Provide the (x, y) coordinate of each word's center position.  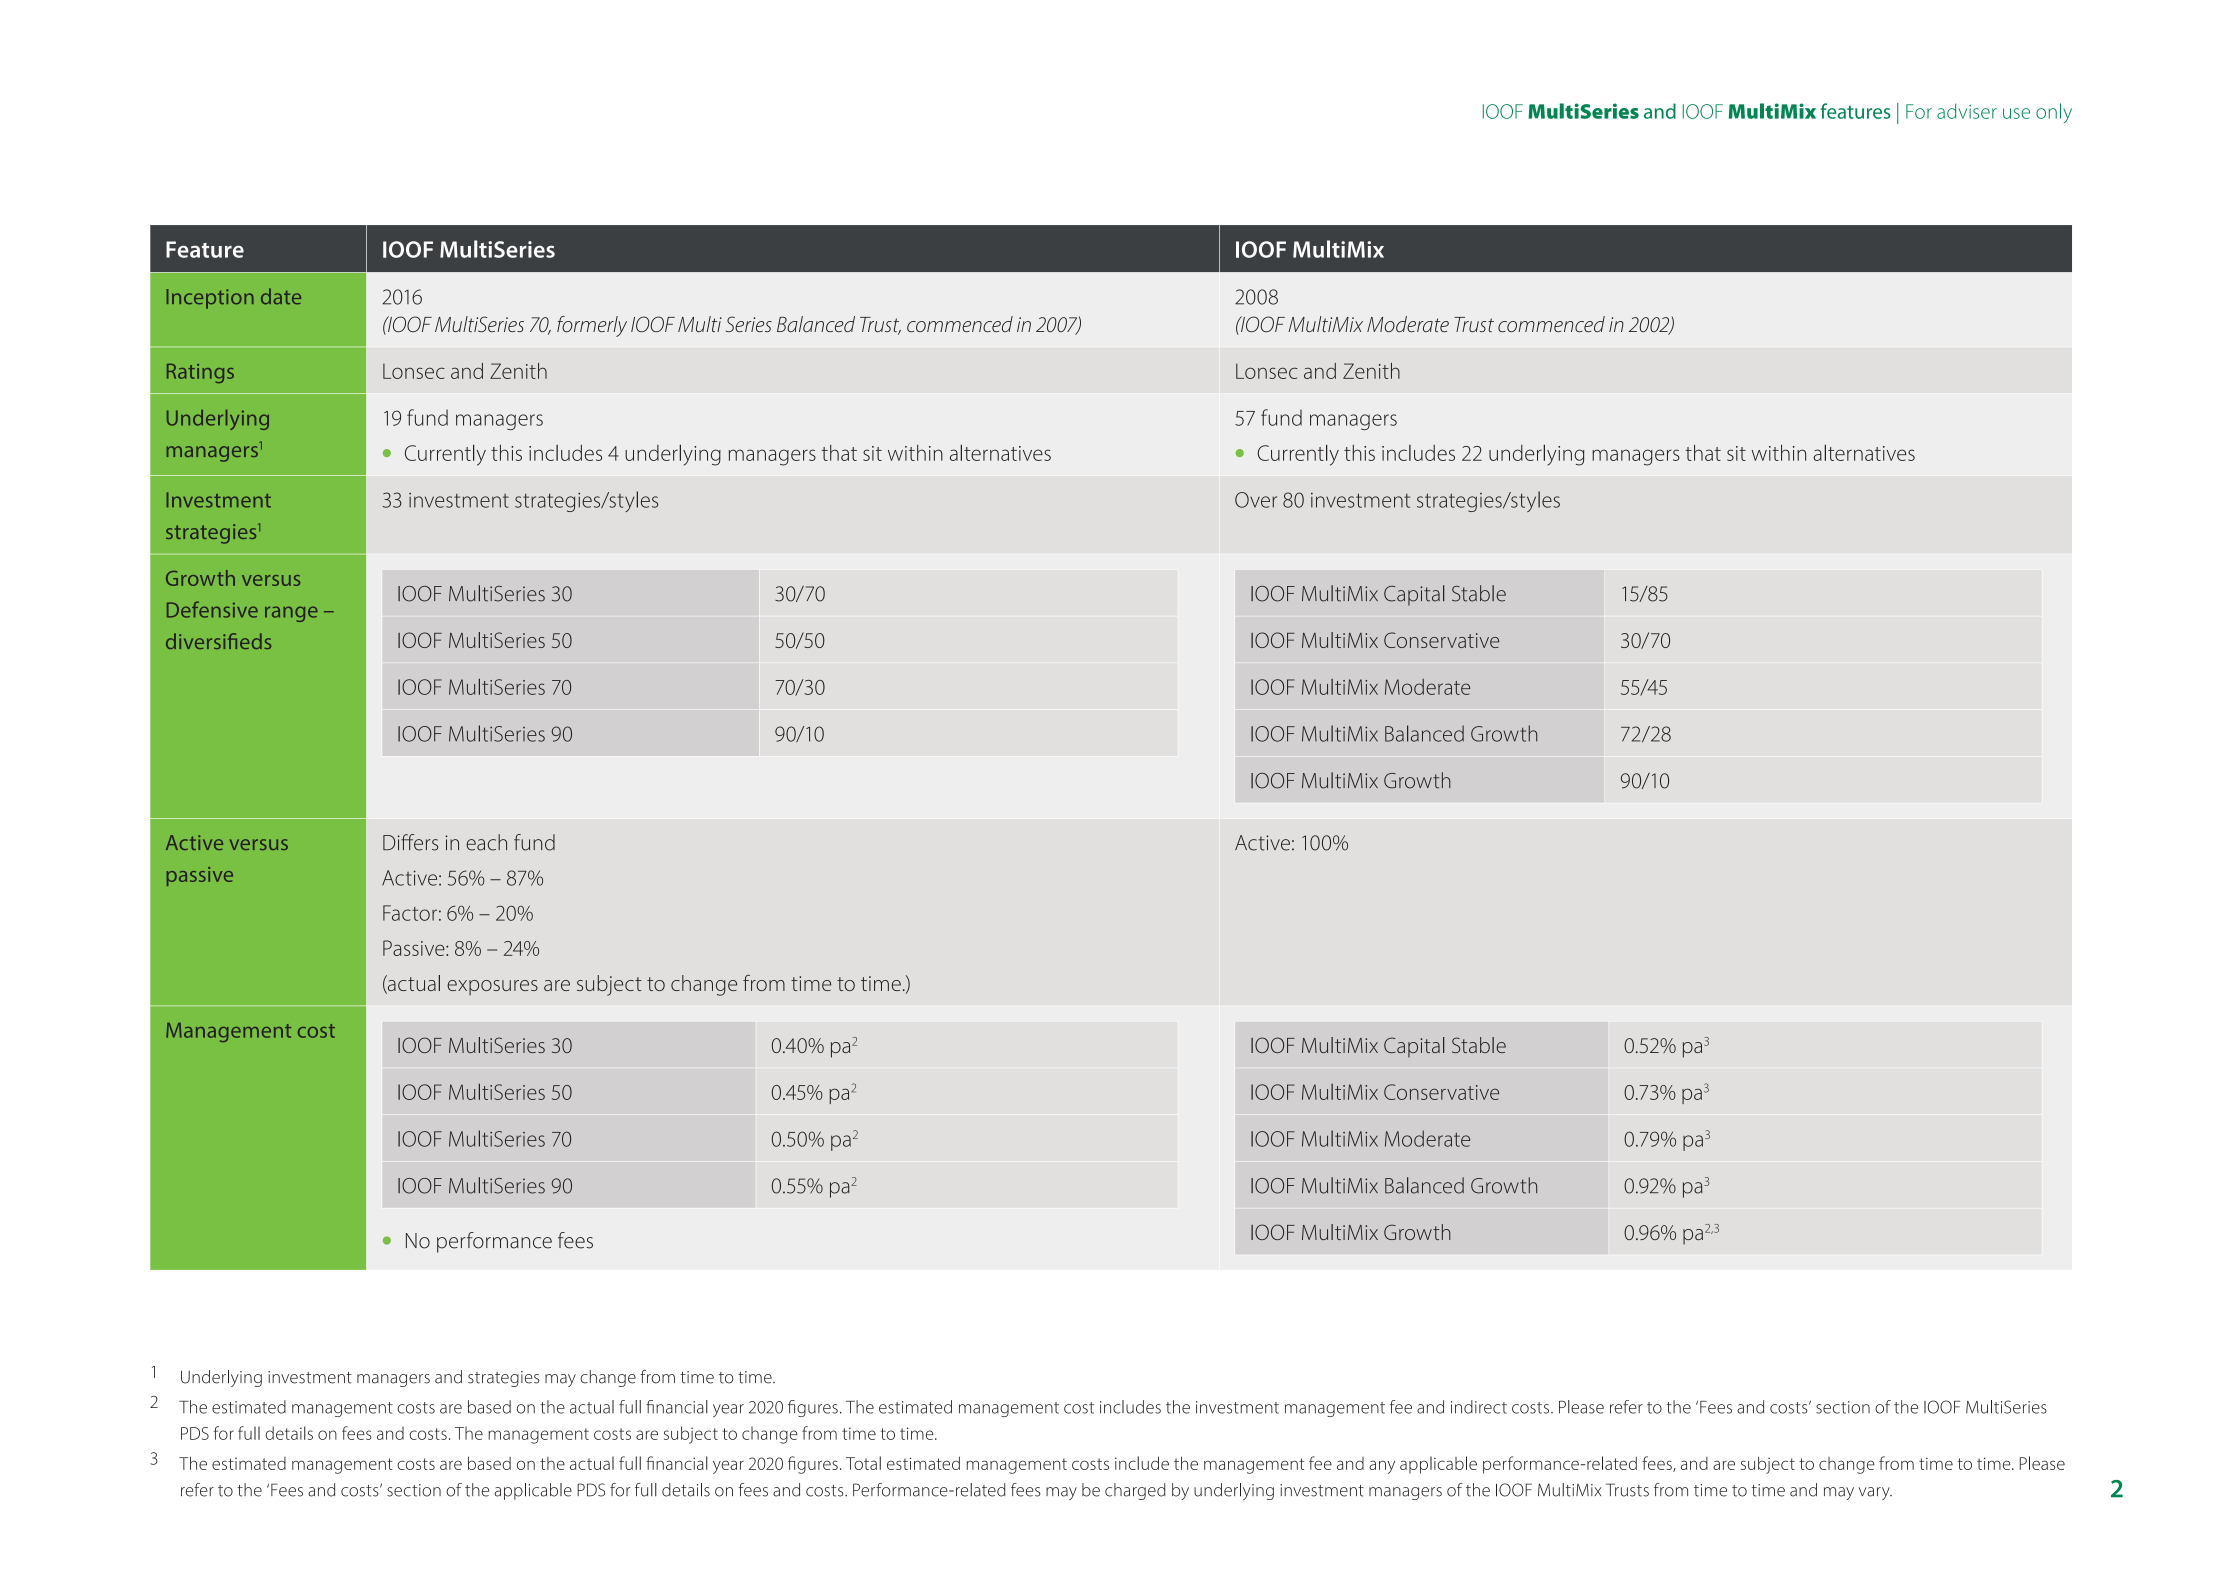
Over (1256, 500)
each (486, 842)
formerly (592, 326)
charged (1135, 1491)
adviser (1967, 111)
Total (863, 1463)
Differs (410, 842)
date (281, 296)
